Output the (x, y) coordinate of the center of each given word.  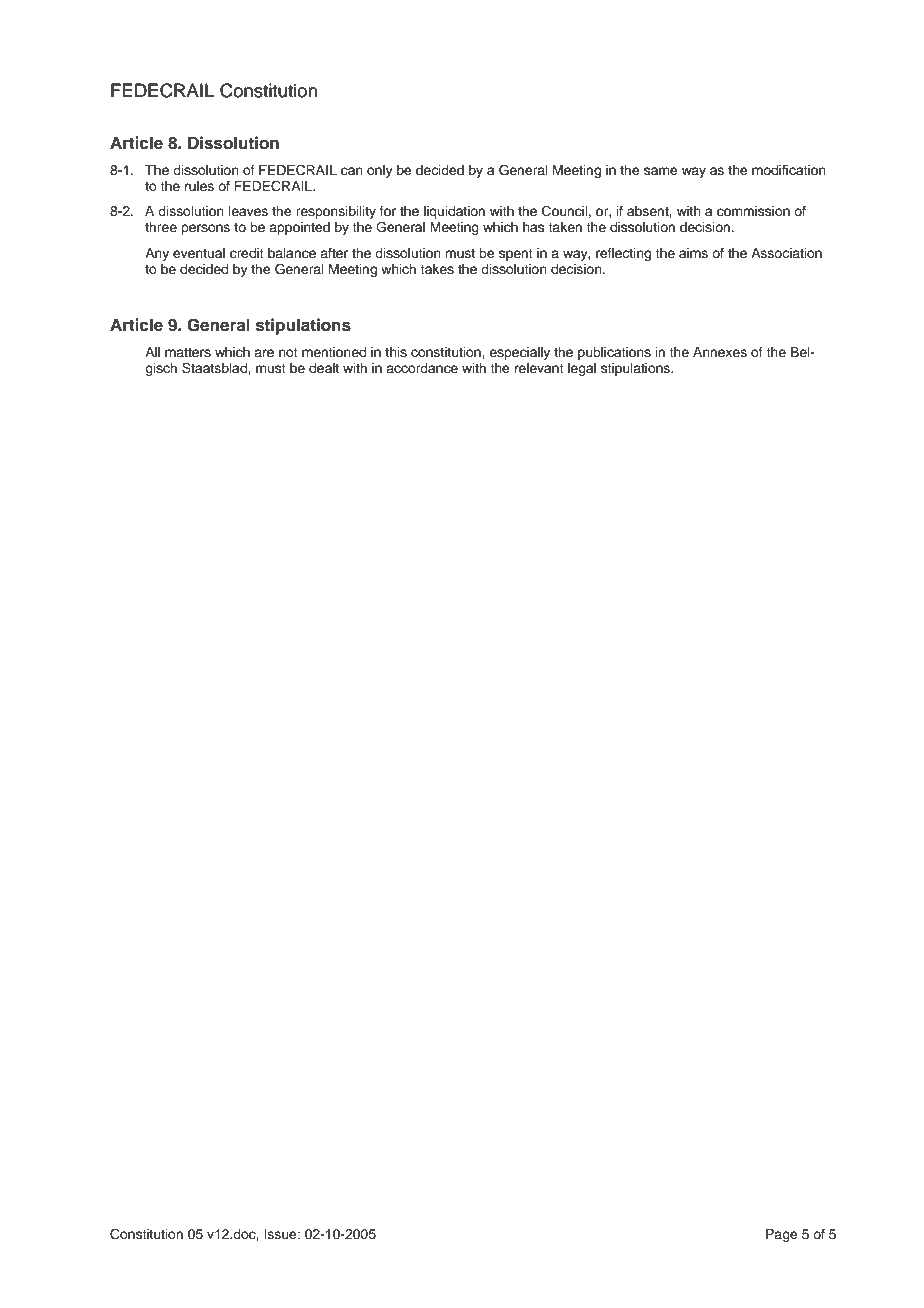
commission (753, 211)
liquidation (454, 212)
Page (782, 1235)
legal (582, 369)
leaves (248, 211)
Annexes (720, 352)
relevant (539, 368)
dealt (324, 368)
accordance (422, 368)
